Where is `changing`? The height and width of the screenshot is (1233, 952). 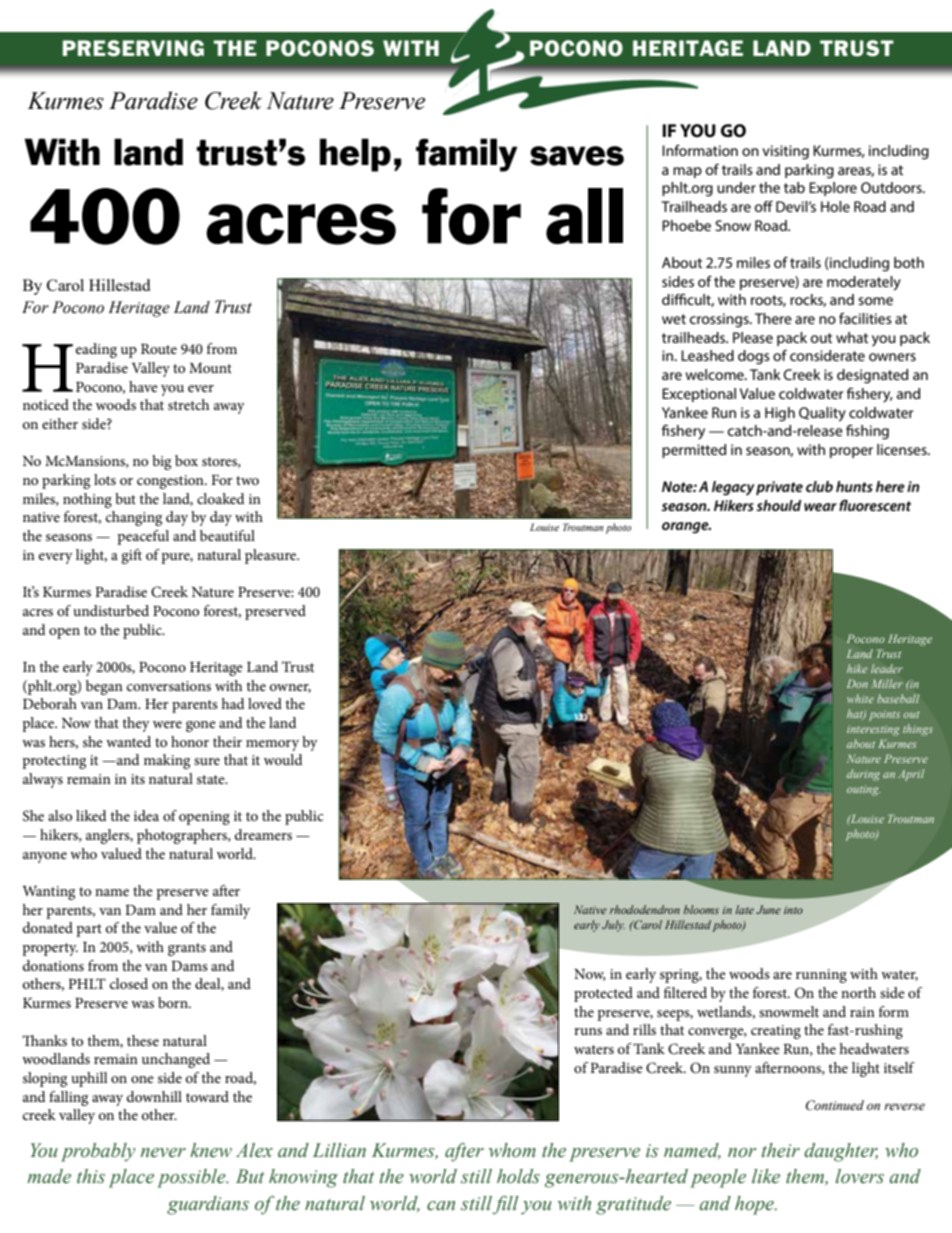 changing is located at coordinates (134, 518).
